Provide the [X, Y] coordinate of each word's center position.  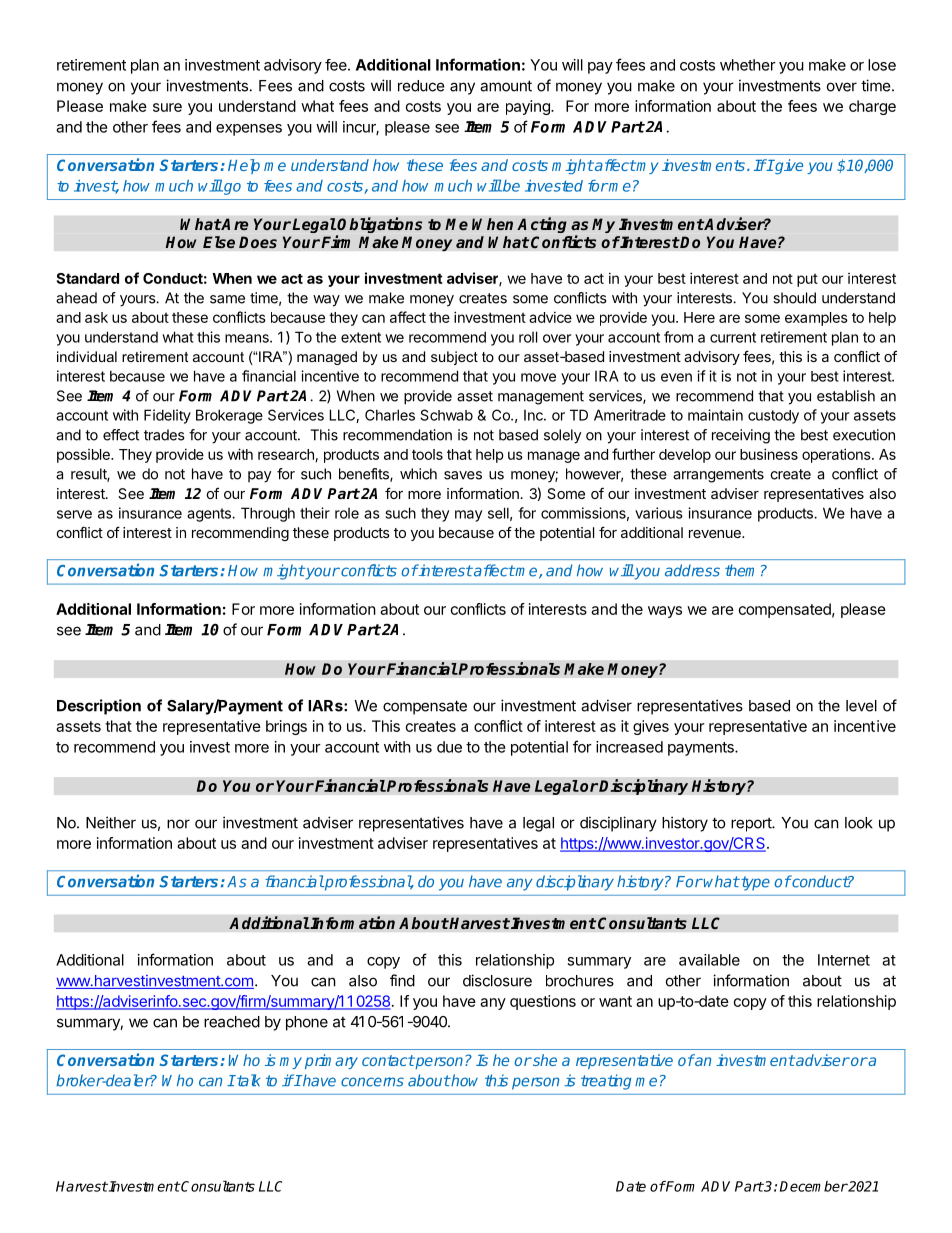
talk [247, 1080]
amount [506, 86]
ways [665, 612]
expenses [249, 130]
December [814, 1186]
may [468, 516]
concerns [372, 1082]
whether [748, 65]
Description [99, 707]
